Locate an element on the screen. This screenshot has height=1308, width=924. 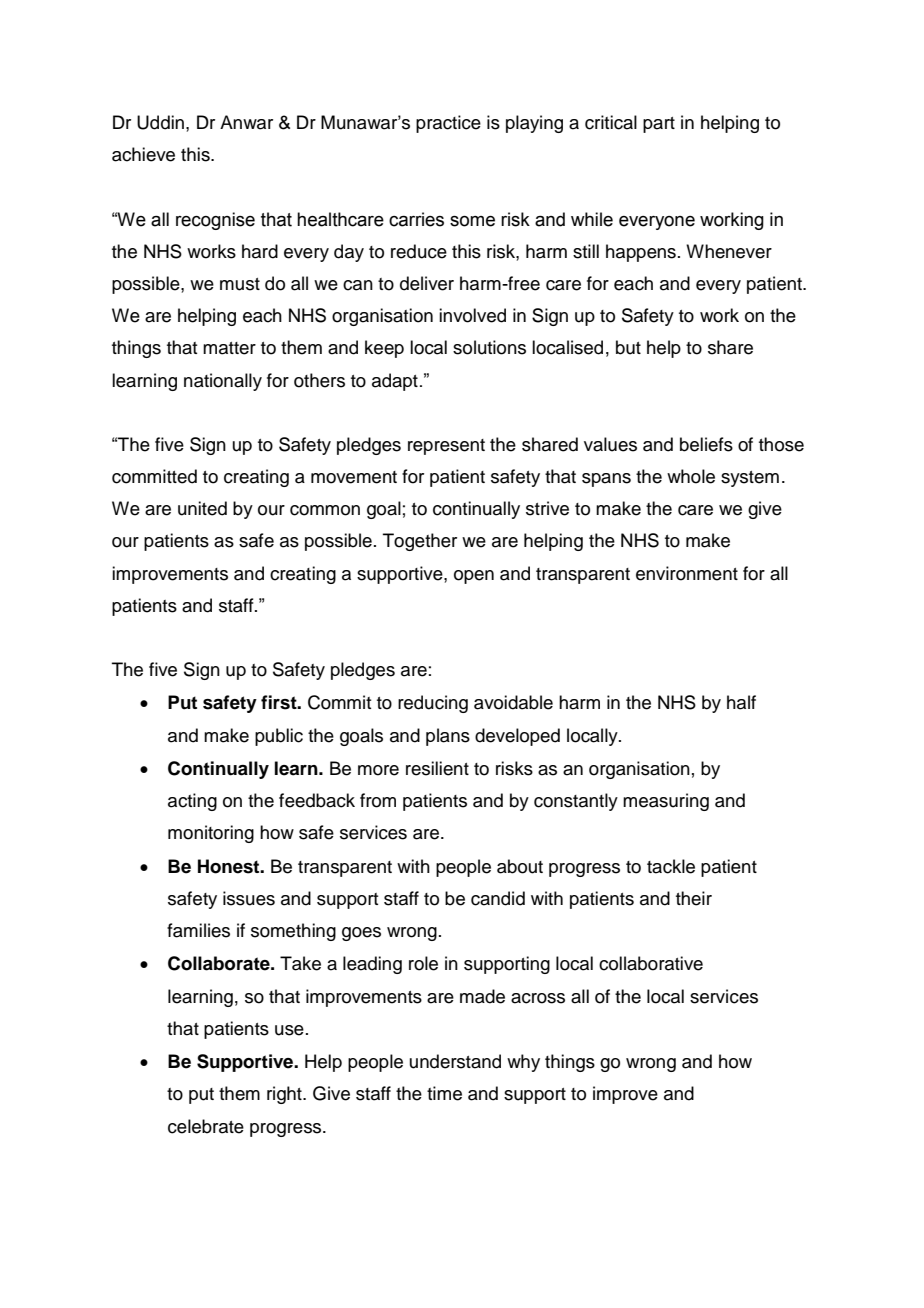
practice is located at coordinates (448, 124).
